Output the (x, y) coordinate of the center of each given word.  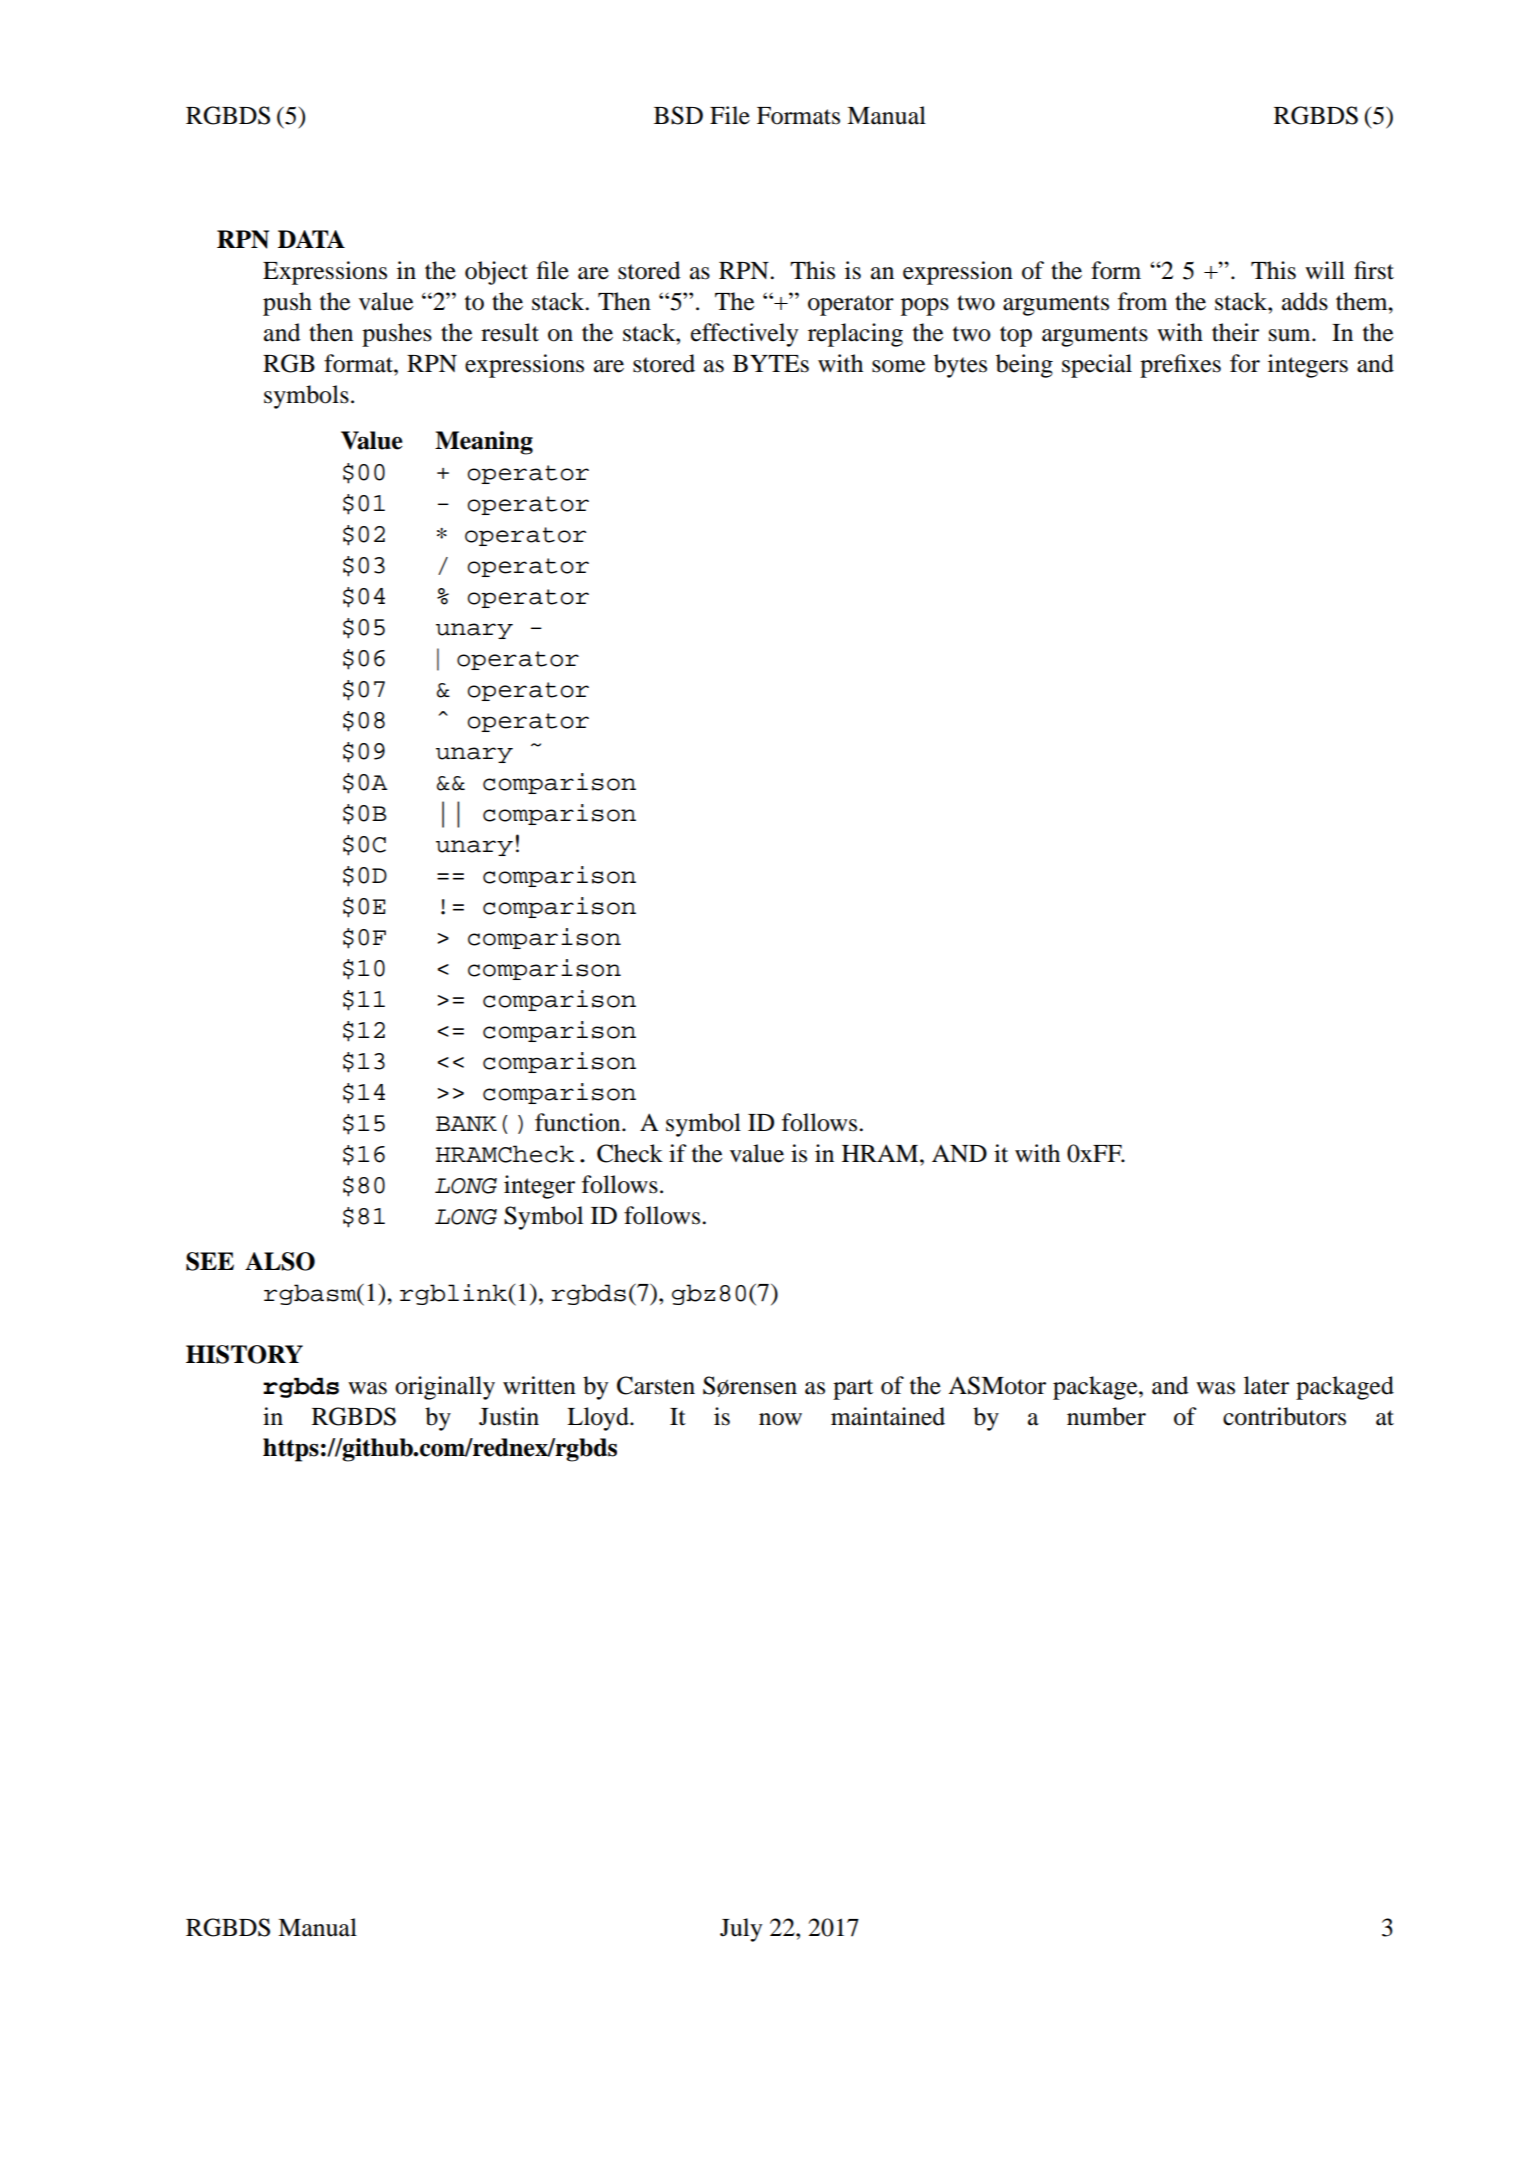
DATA (311, 239)
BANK (466, 1123)
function (579, 1122)
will (1325, 270)
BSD (678, 115)
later (1266, 1385)
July (741, 1930)
